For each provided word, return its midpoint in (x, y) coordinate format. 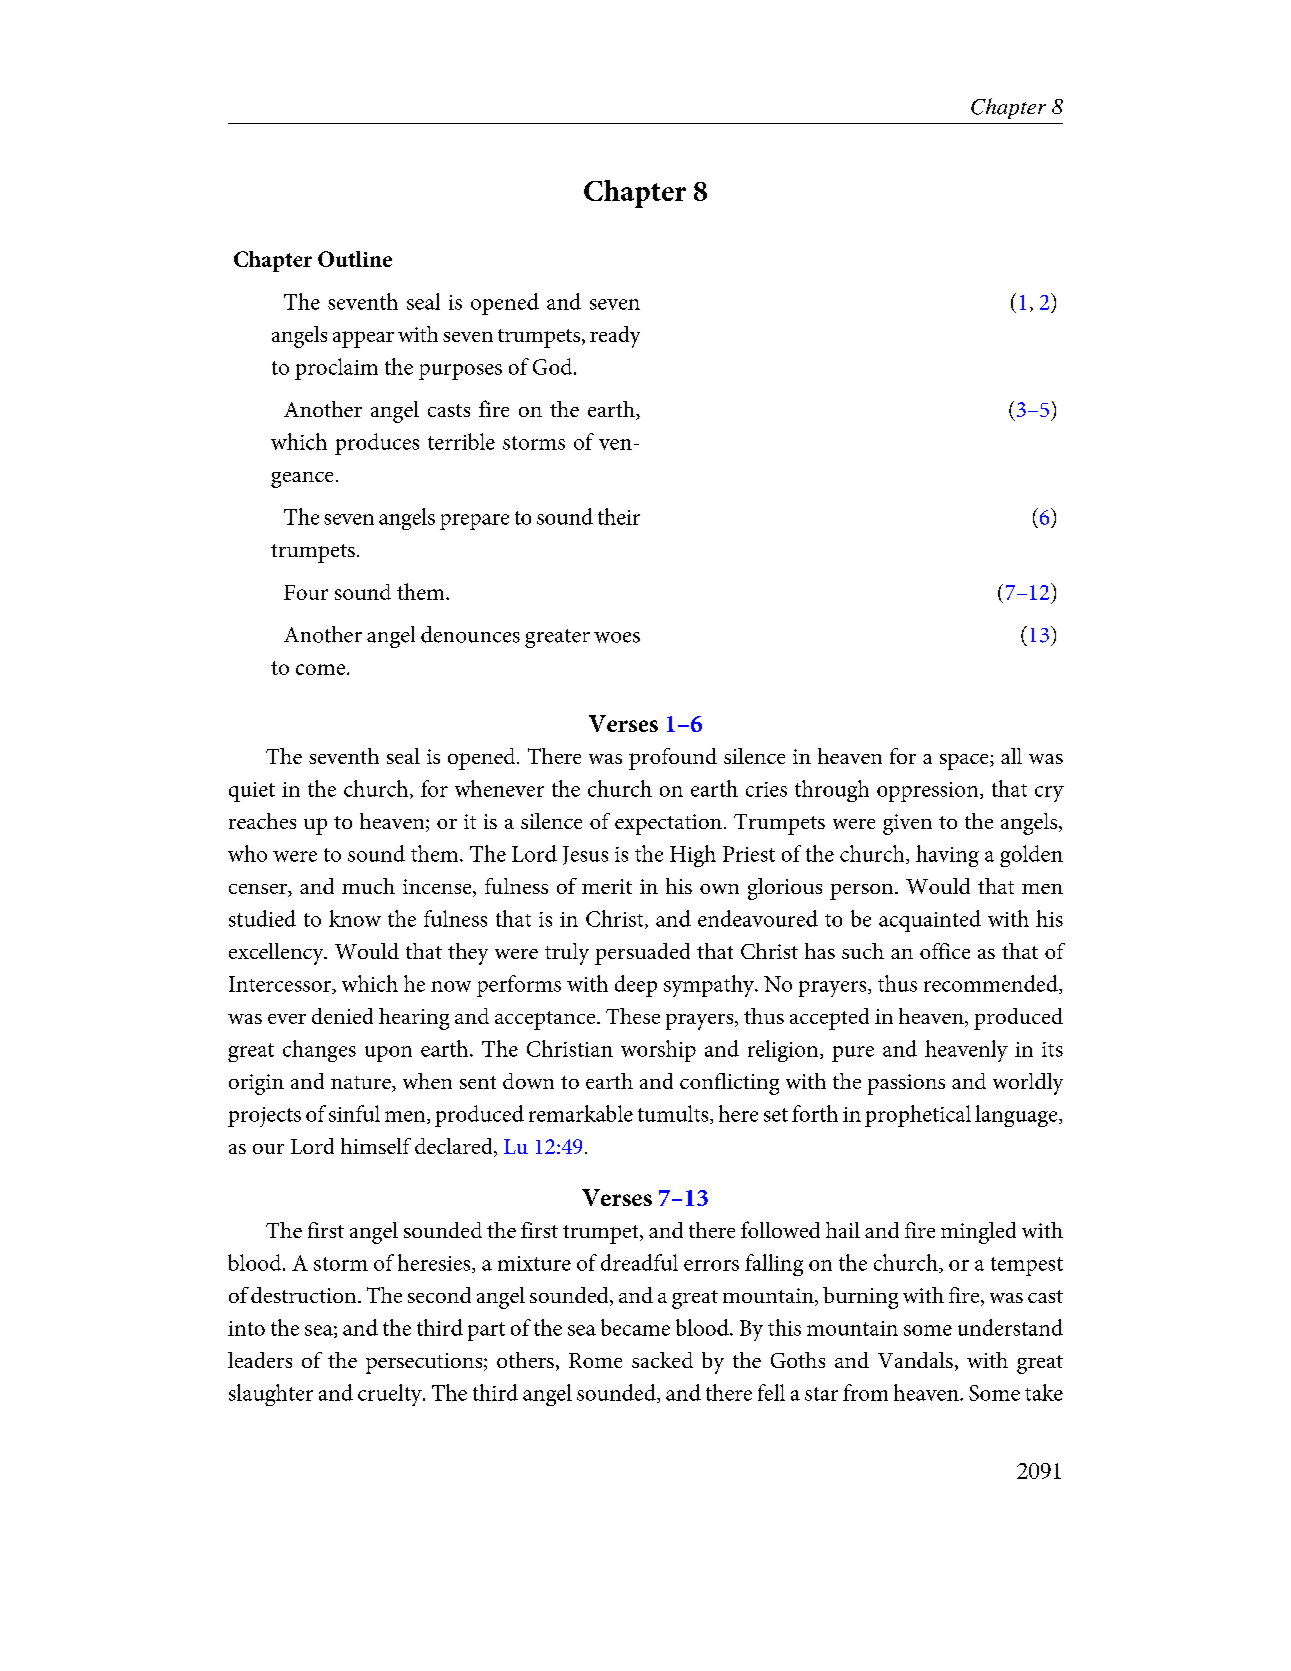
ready (615, 337)
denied (342, 1016)
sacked (662, 1360)
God (554, 366)
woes (617, 637)
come (320, 669)
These (633, 1016)
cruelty (391, 1395)
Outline (355, 259)
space (965, 762)
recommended (992, 984)
